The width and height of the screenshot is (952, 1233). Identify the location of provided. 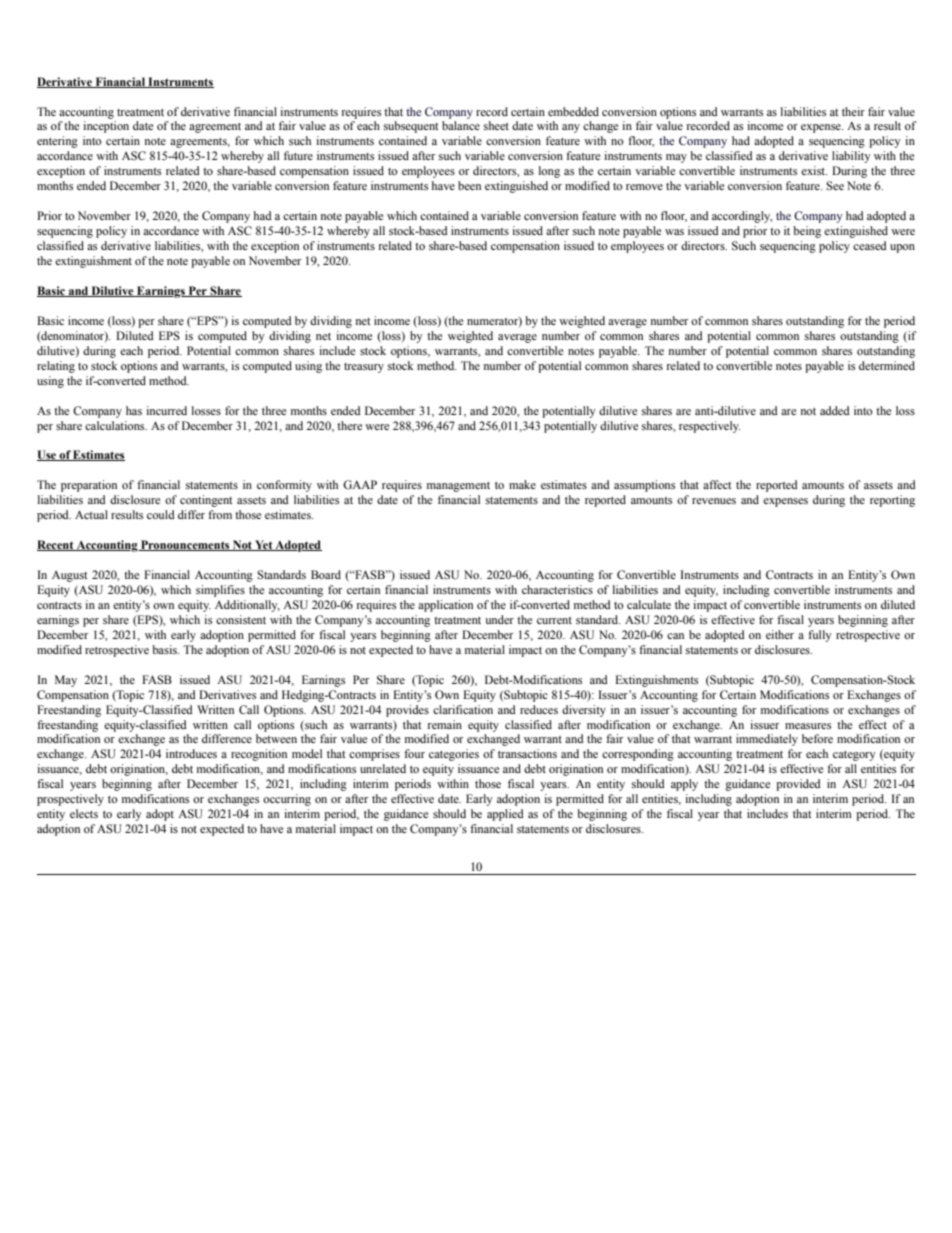
(798, 785).
